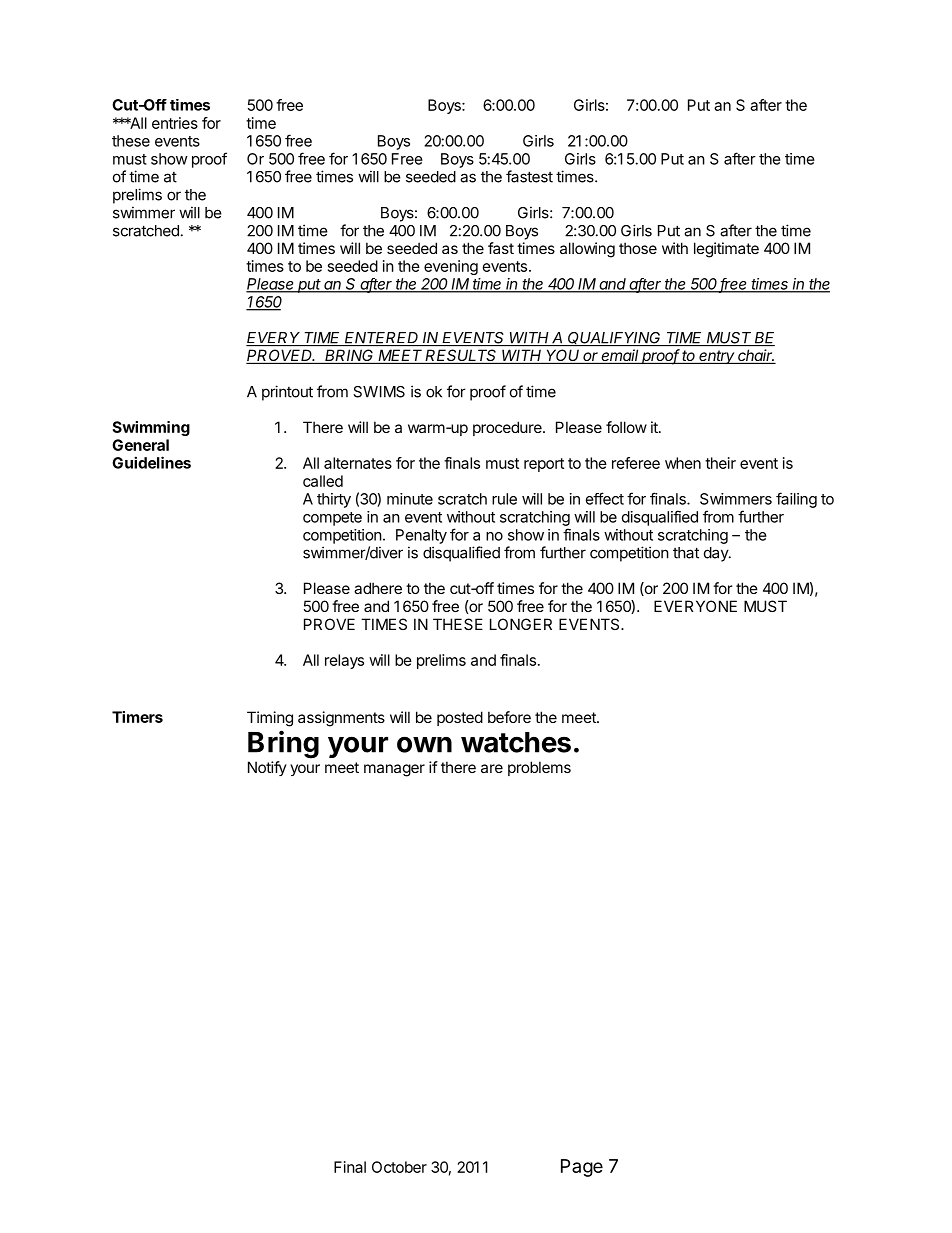 The image size is (952, 1233). What do you see at coordinates (539, 768) in the screenshot?
I see `problems` at bounding box center [539, 768].
